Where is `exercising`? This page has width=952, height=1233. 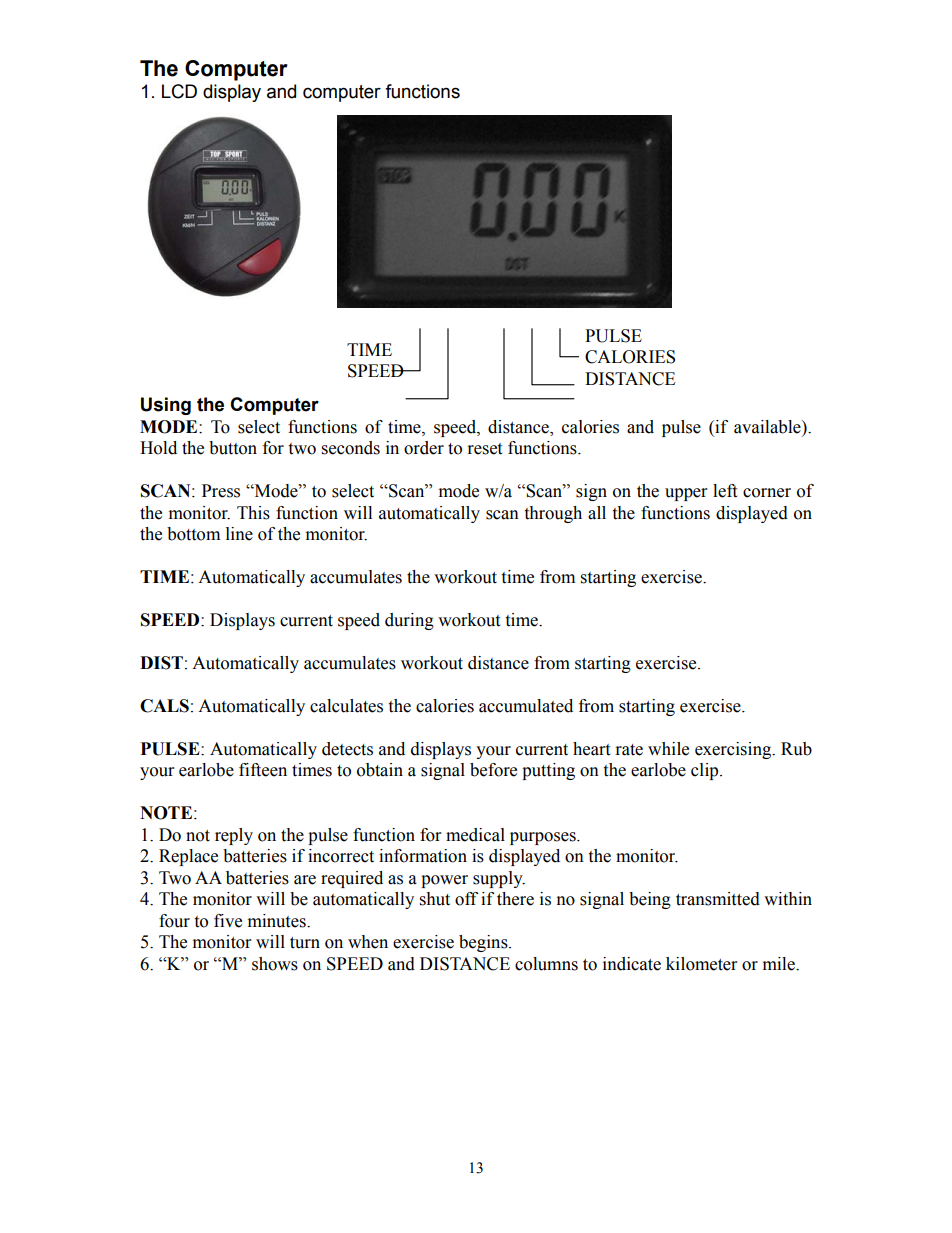 exercising is located at coordinates (734, 750).
